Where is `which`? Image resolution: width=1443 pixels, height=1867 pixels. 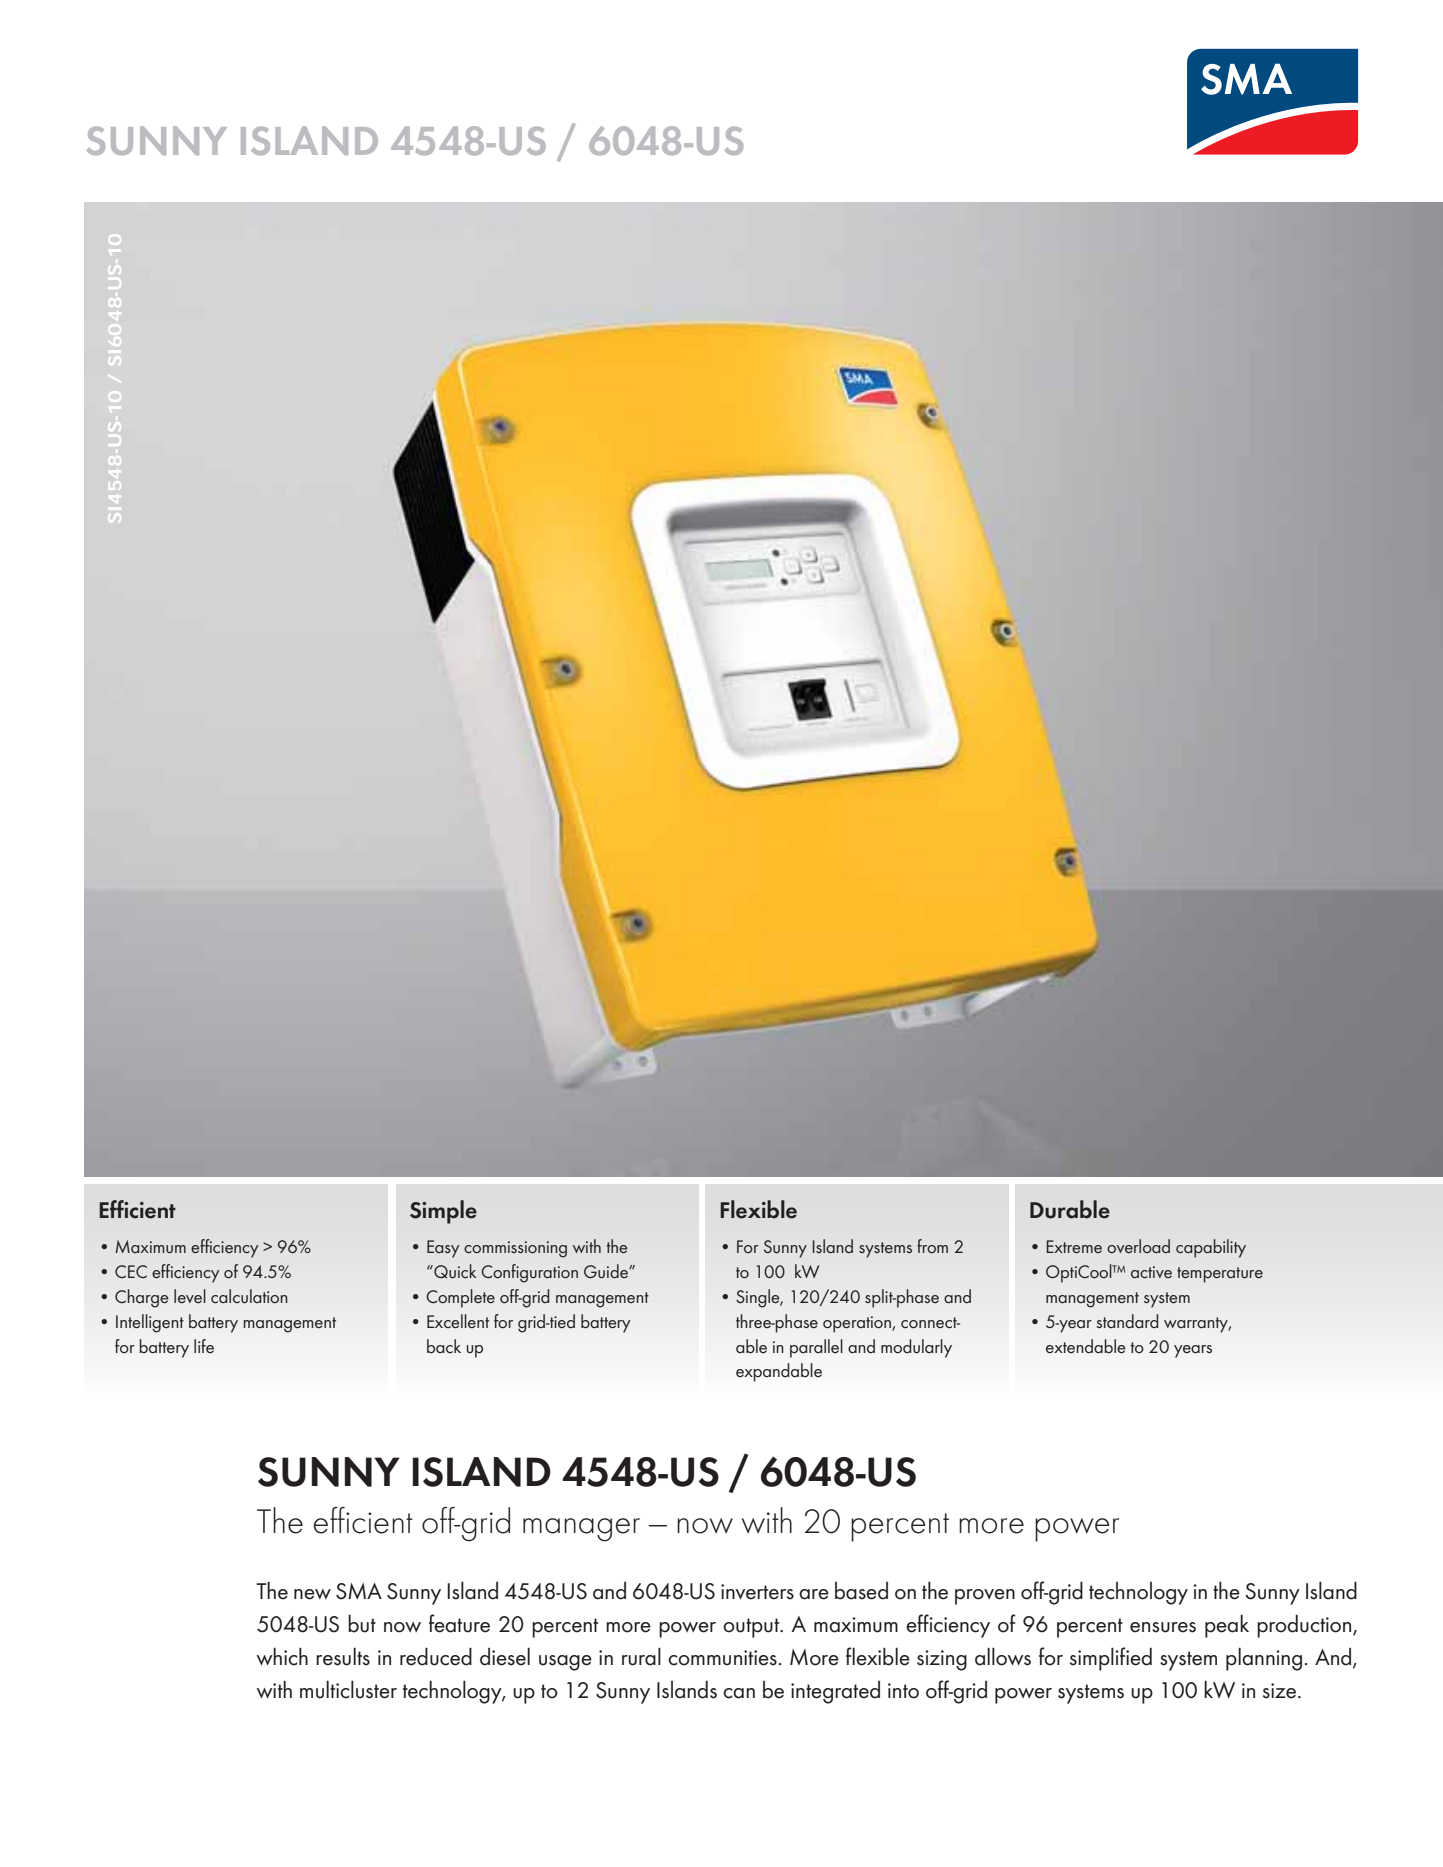
which is located at coordinates (282, 1656).
